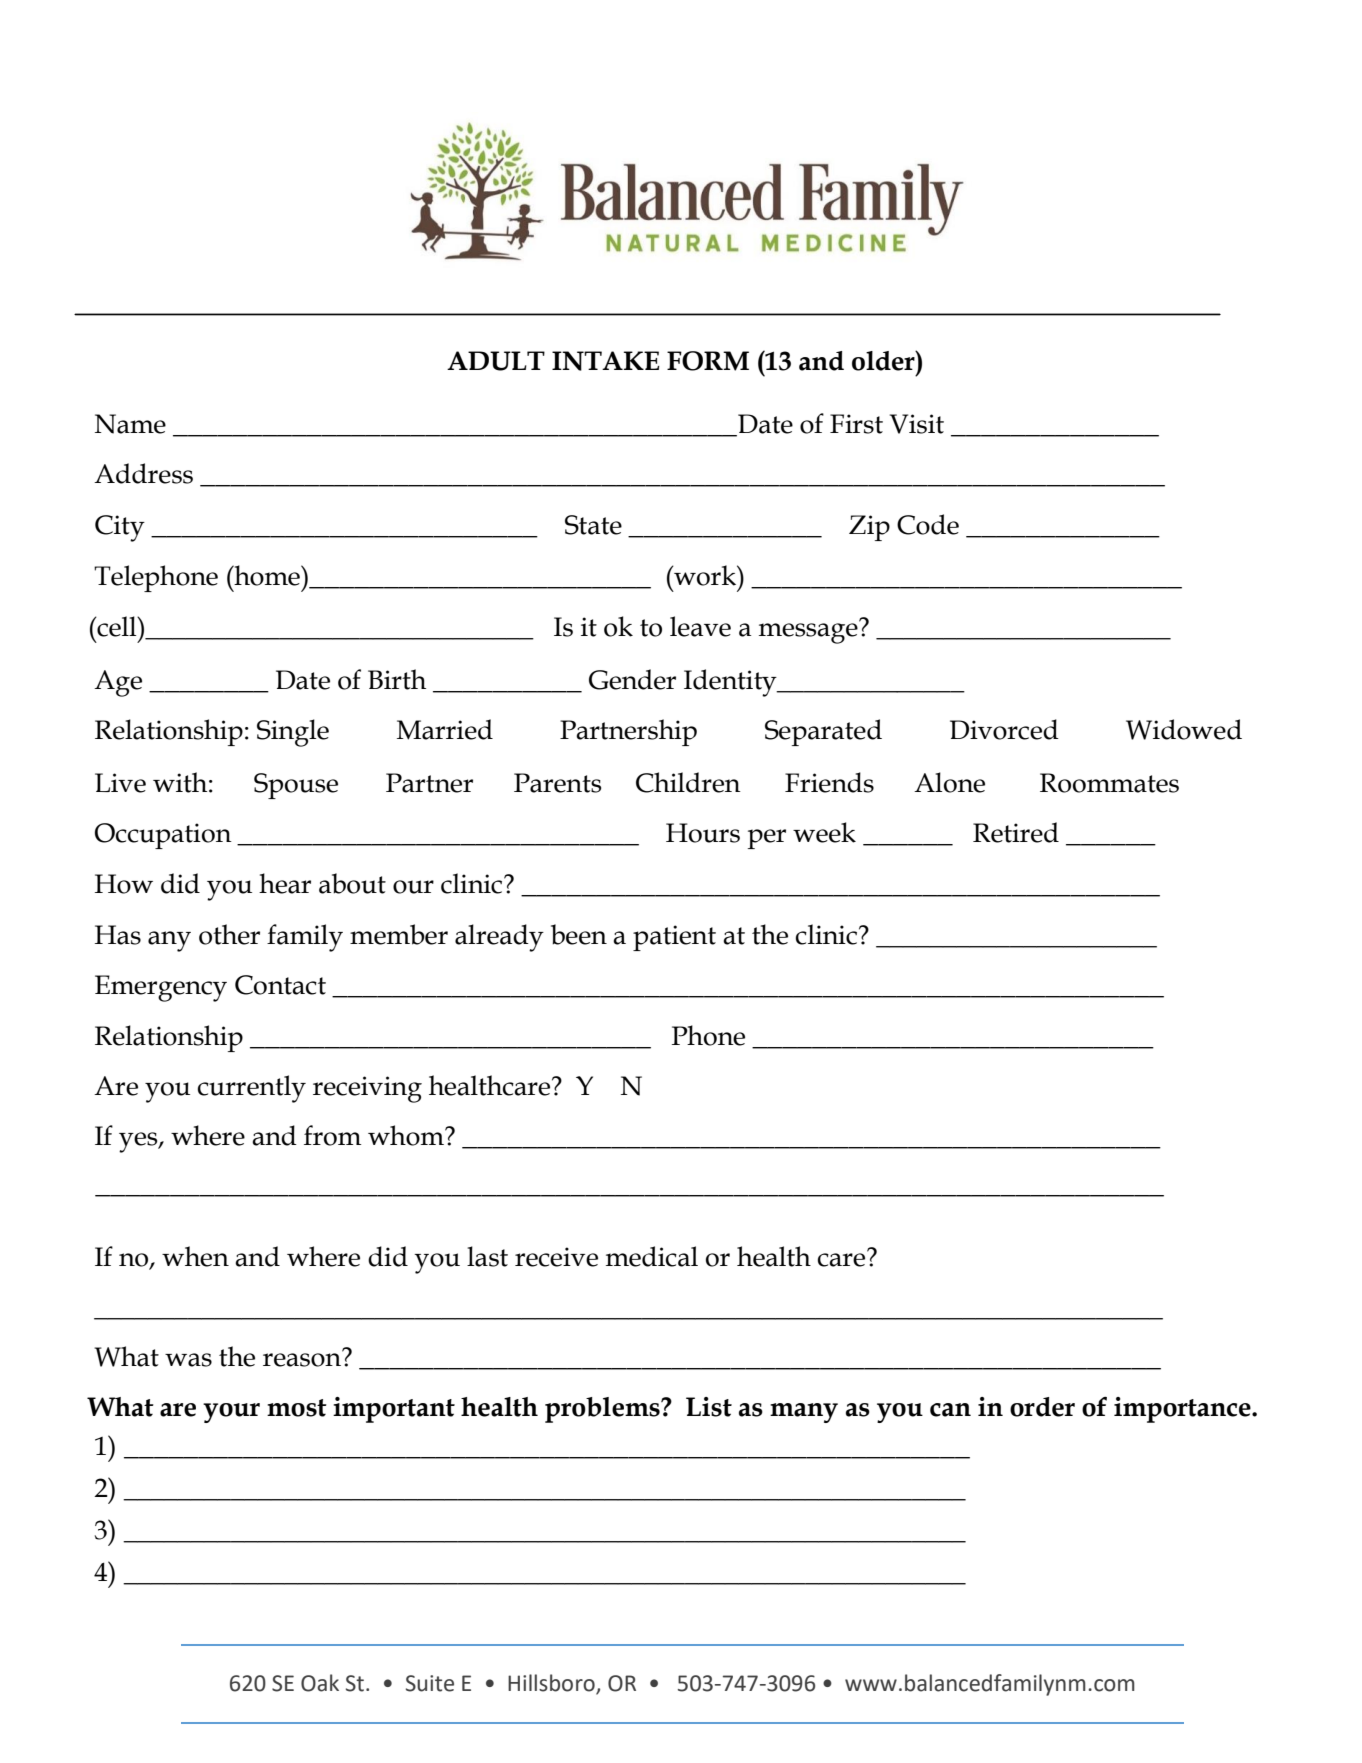  Describe the element at coordinates (130, 424) in the document. I see `Name` at that location.
